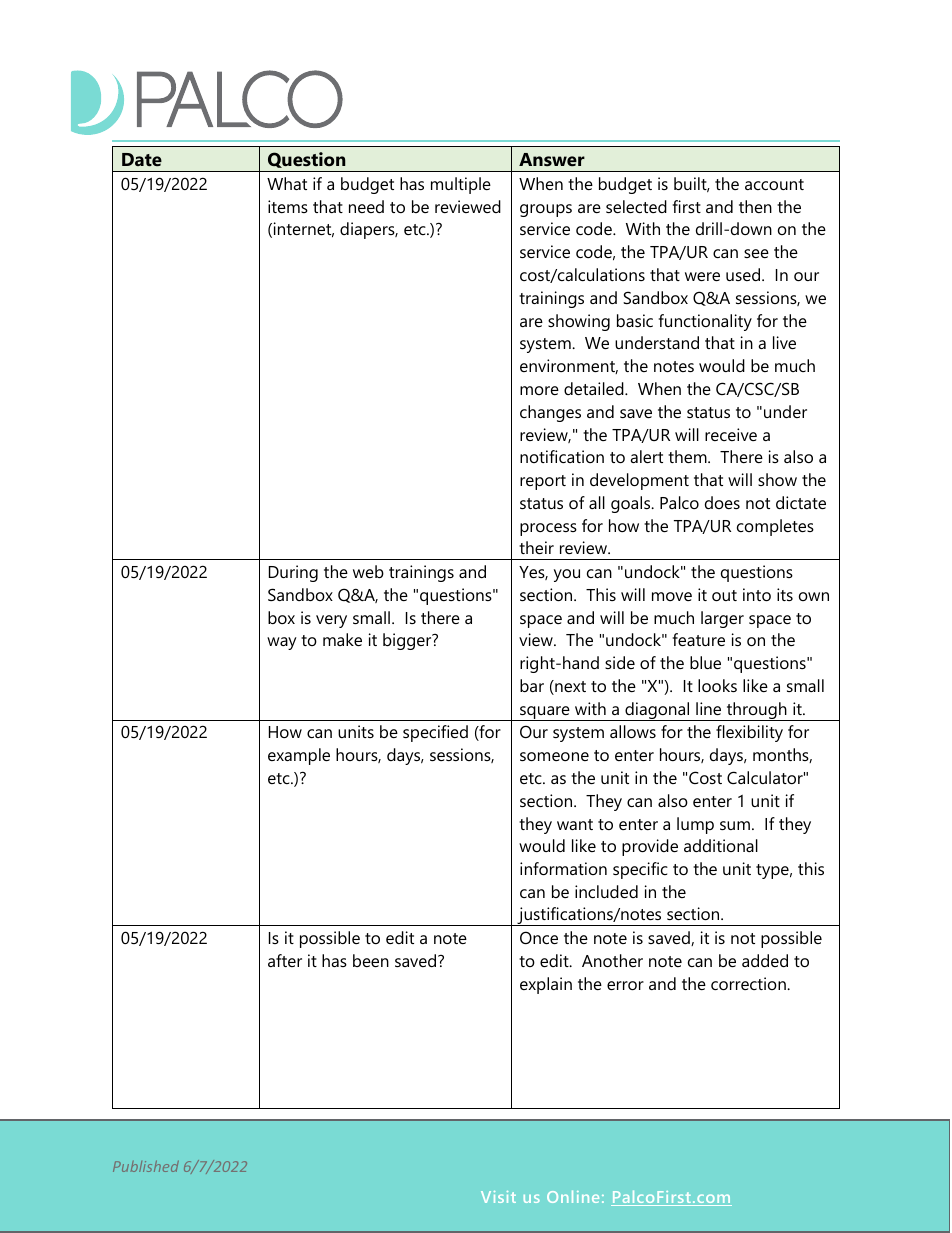 The width and height of the screenshot is (952, 1233). Describe the element at coordinates (287, 183) in the screenshot. I see `What` at that location.
